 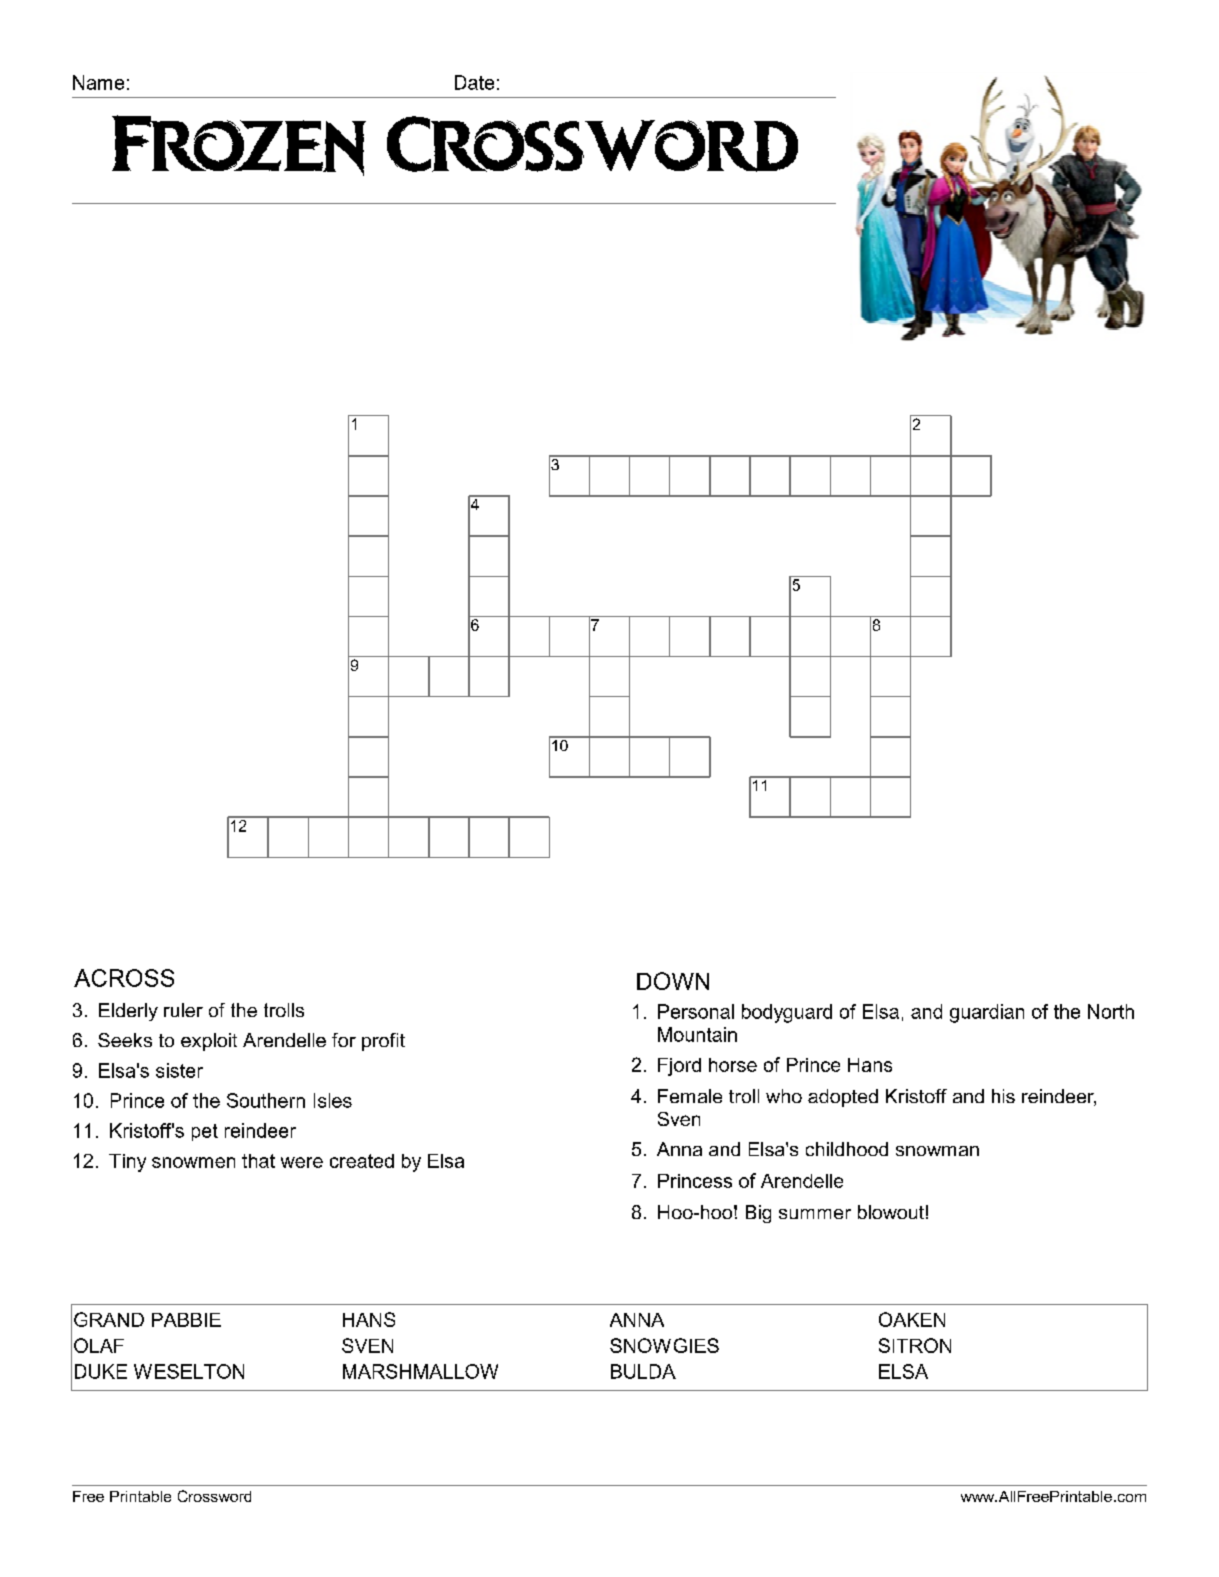 I want to click on Name, so click(x=98, y=82).
